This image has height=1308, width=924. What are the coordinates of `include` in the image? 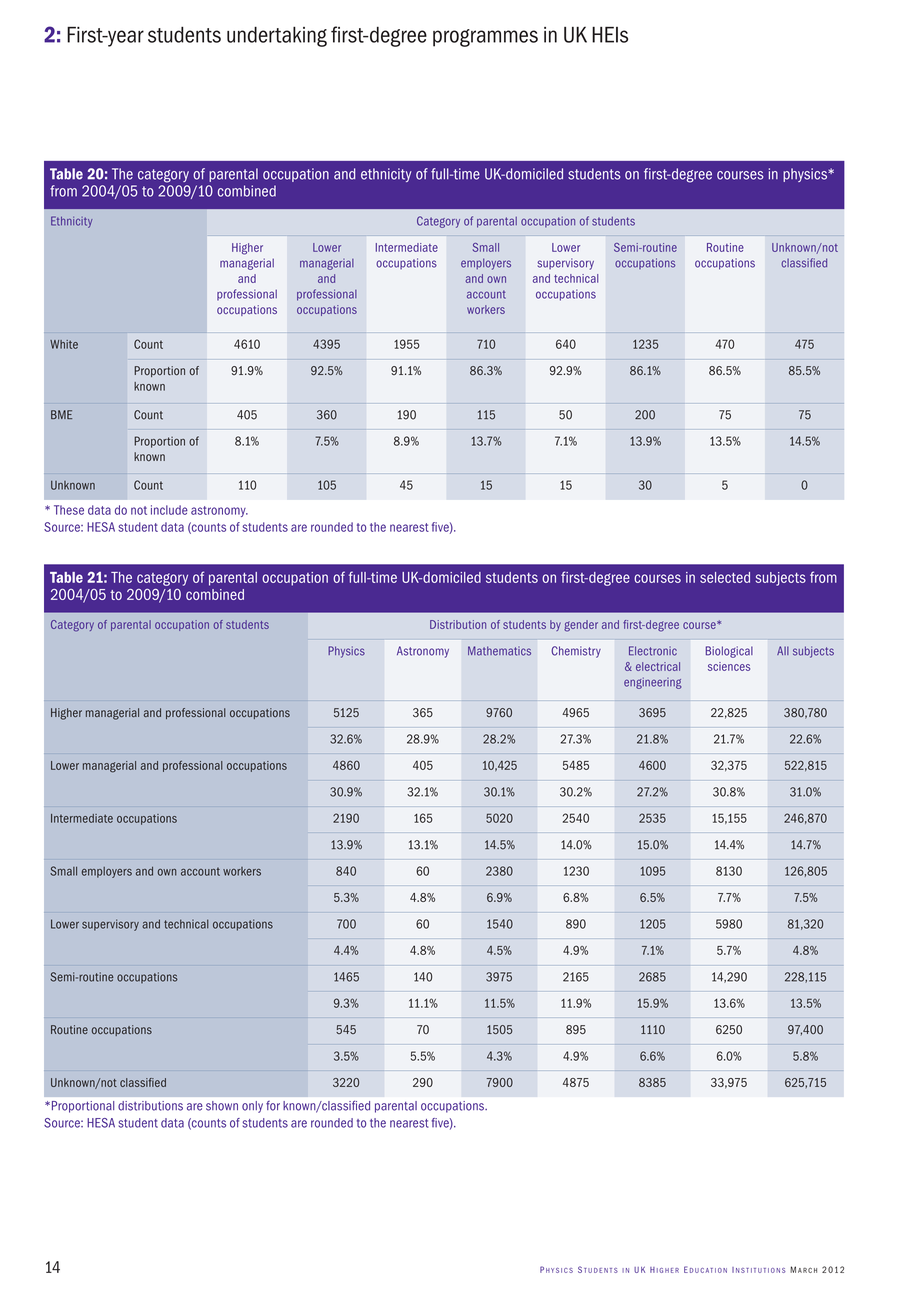 It's located at (169, 510).
